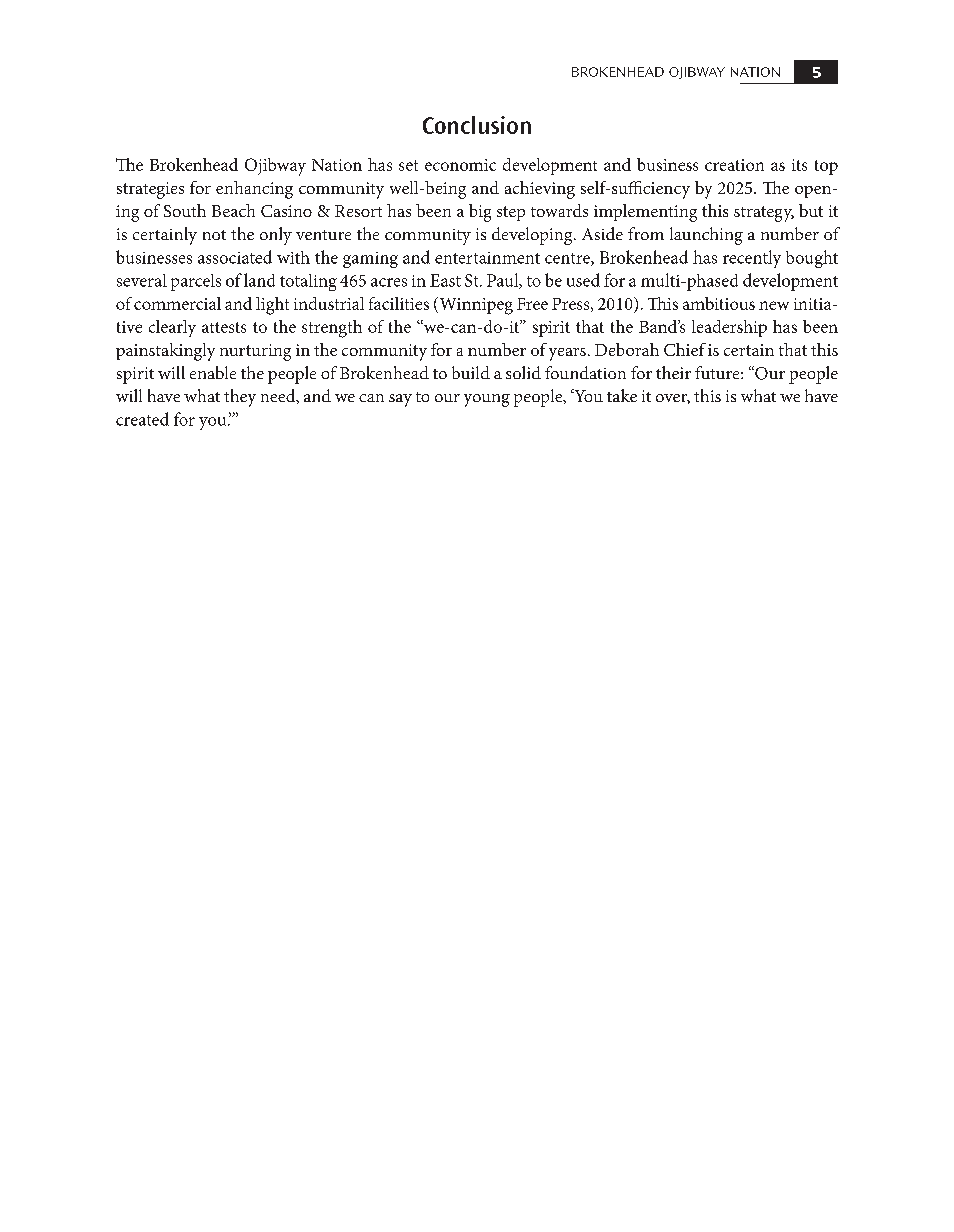  I want to click on attests, so click(224, 327).
